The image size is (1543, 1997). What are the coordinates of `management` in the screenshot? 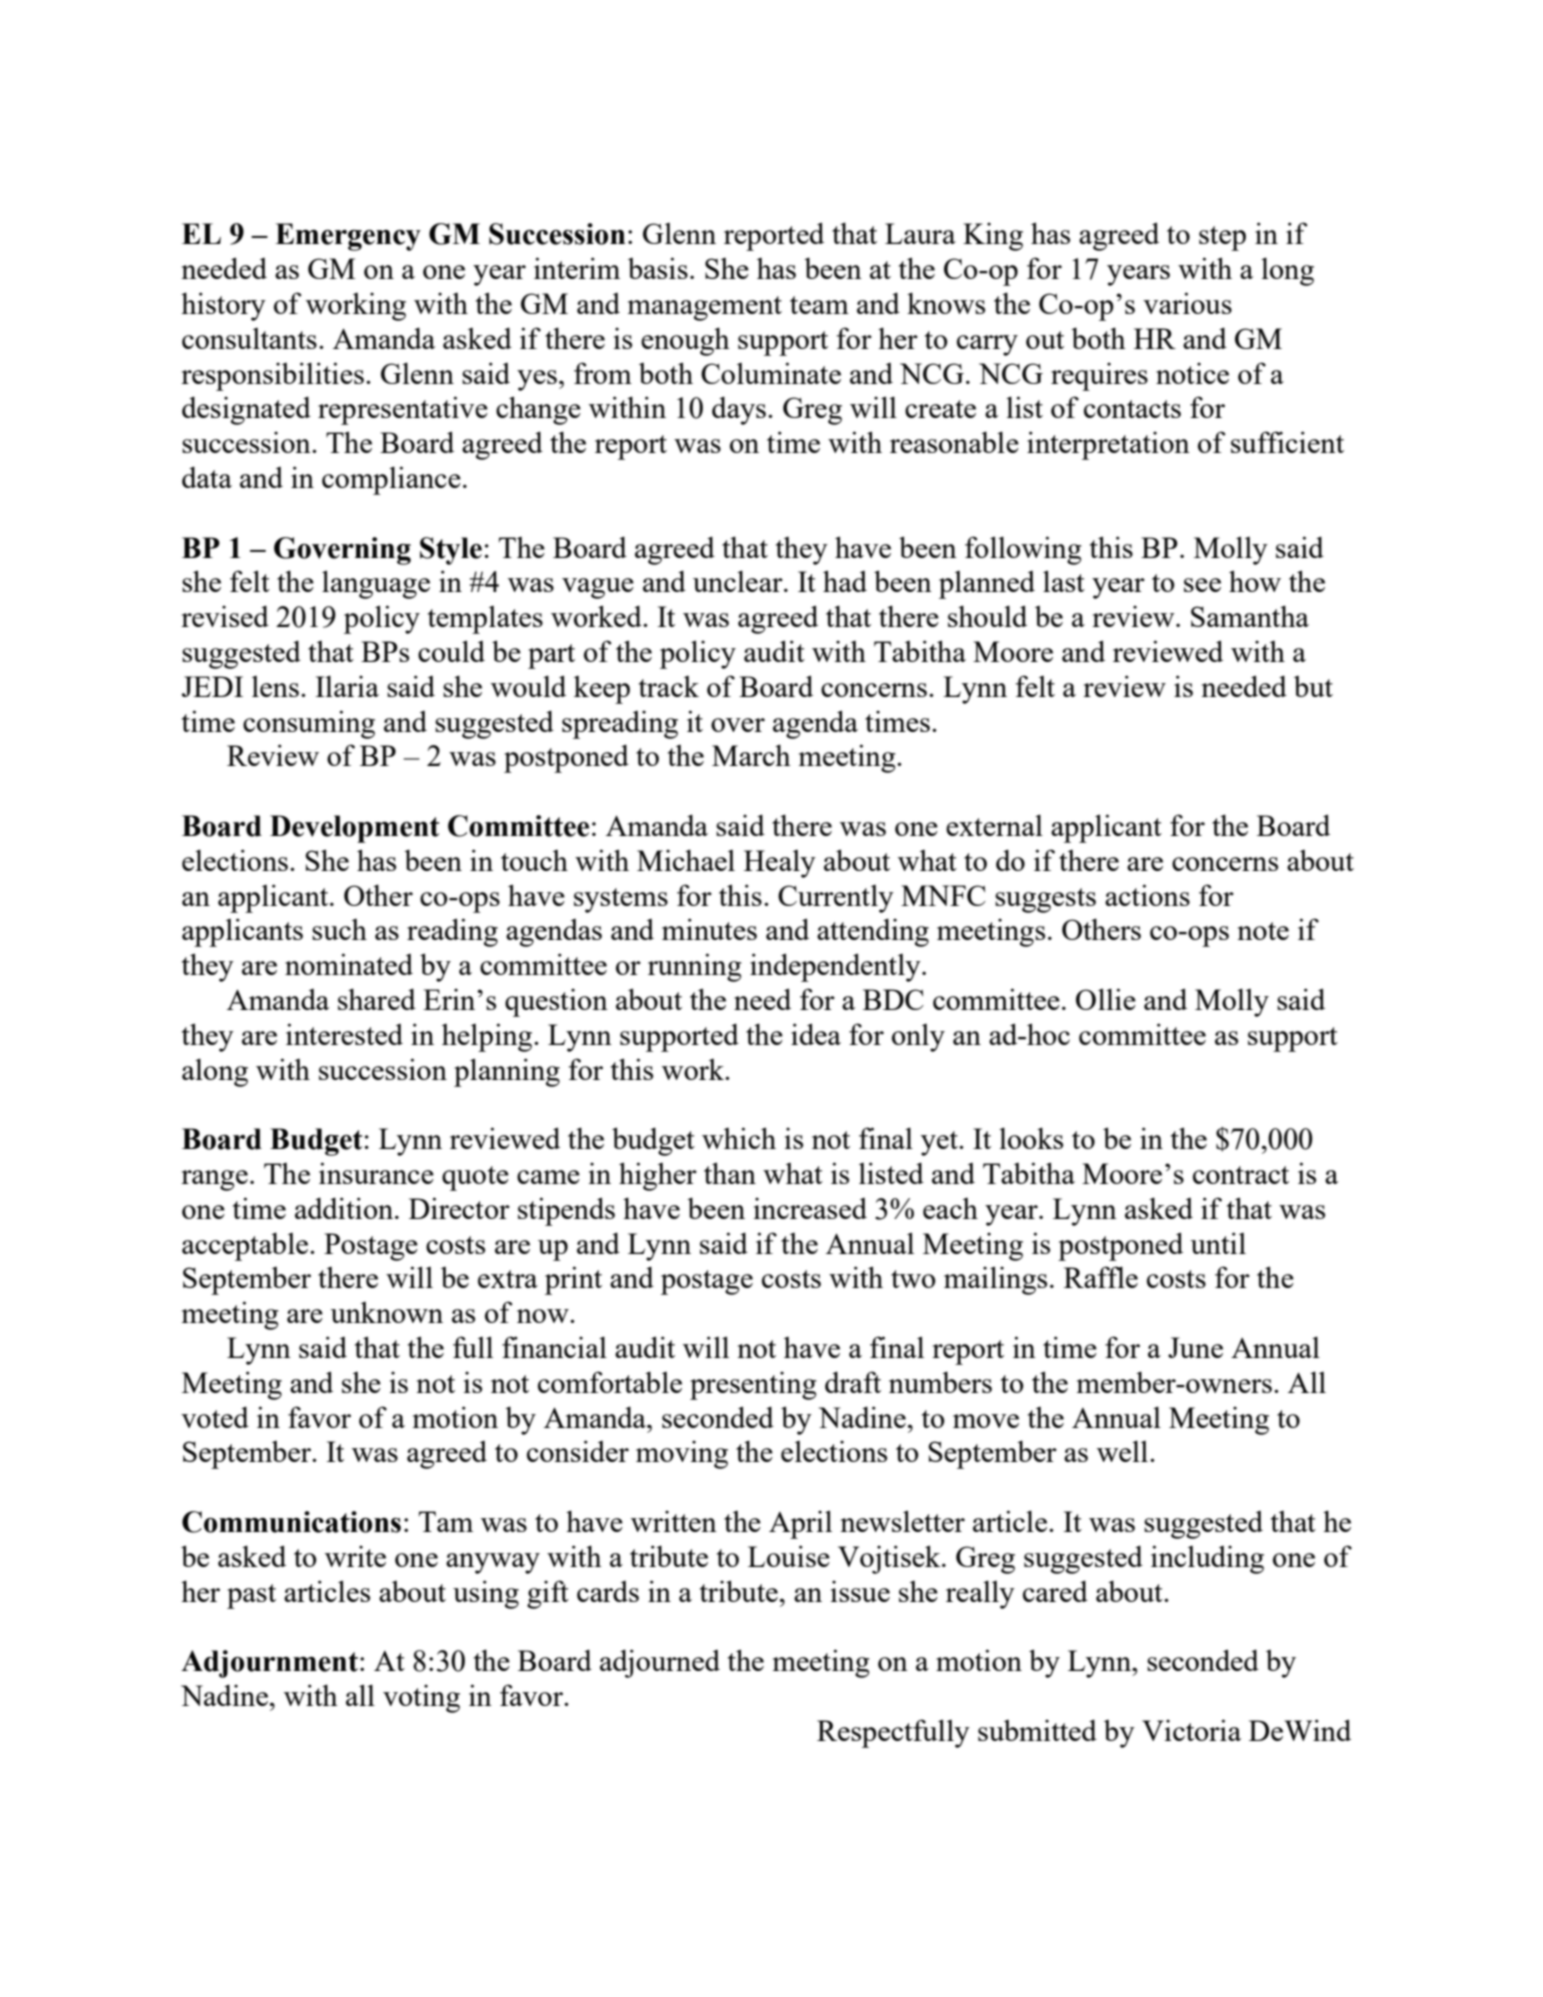 It's located at (705, 308).
